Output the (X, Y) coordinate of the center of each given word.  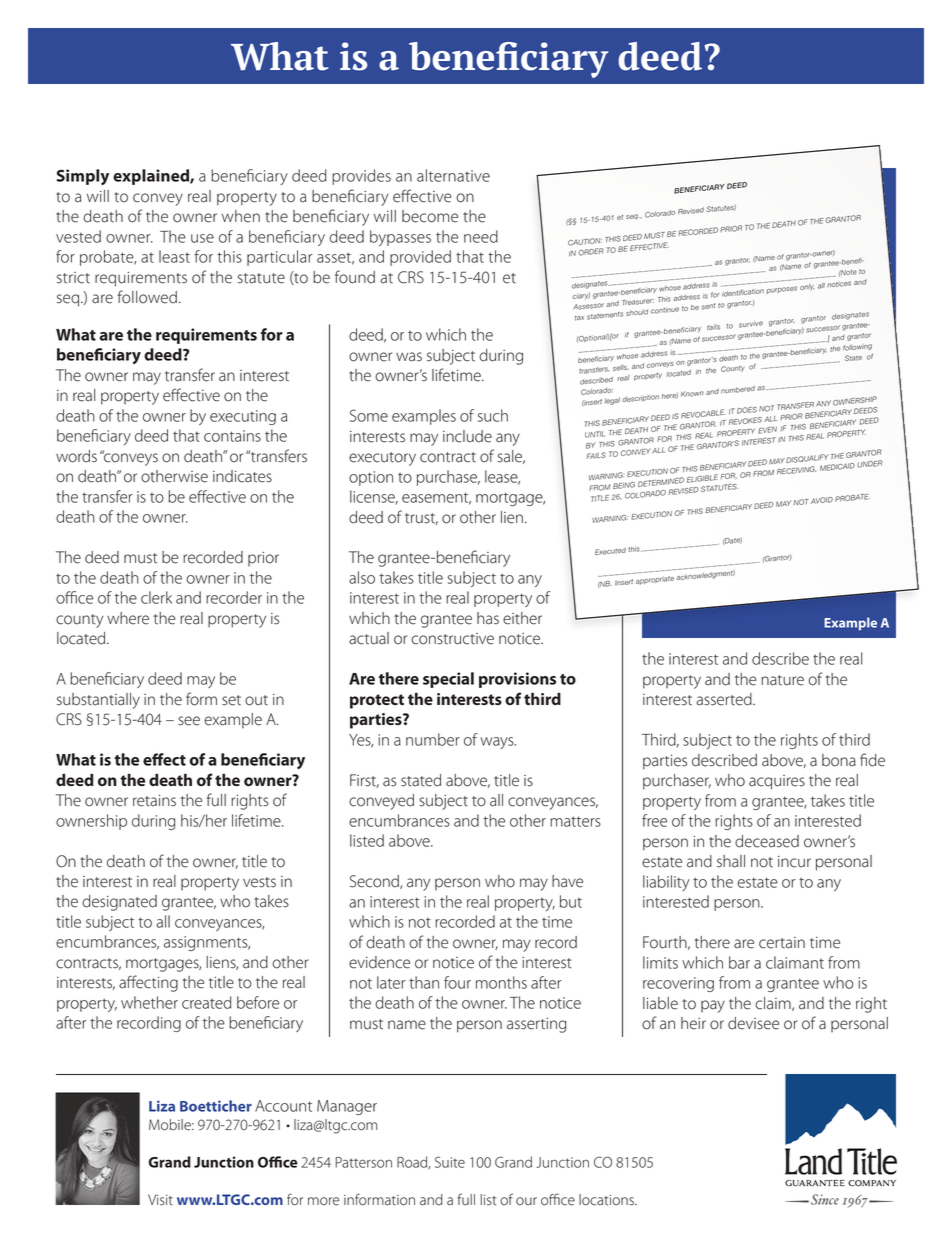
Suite (450, 1162)
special (448, 680)
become (430, 216)
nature (782, 680)
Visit (160, 1200)
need (481, 236)
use (202, 238)
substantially (98, 701)
